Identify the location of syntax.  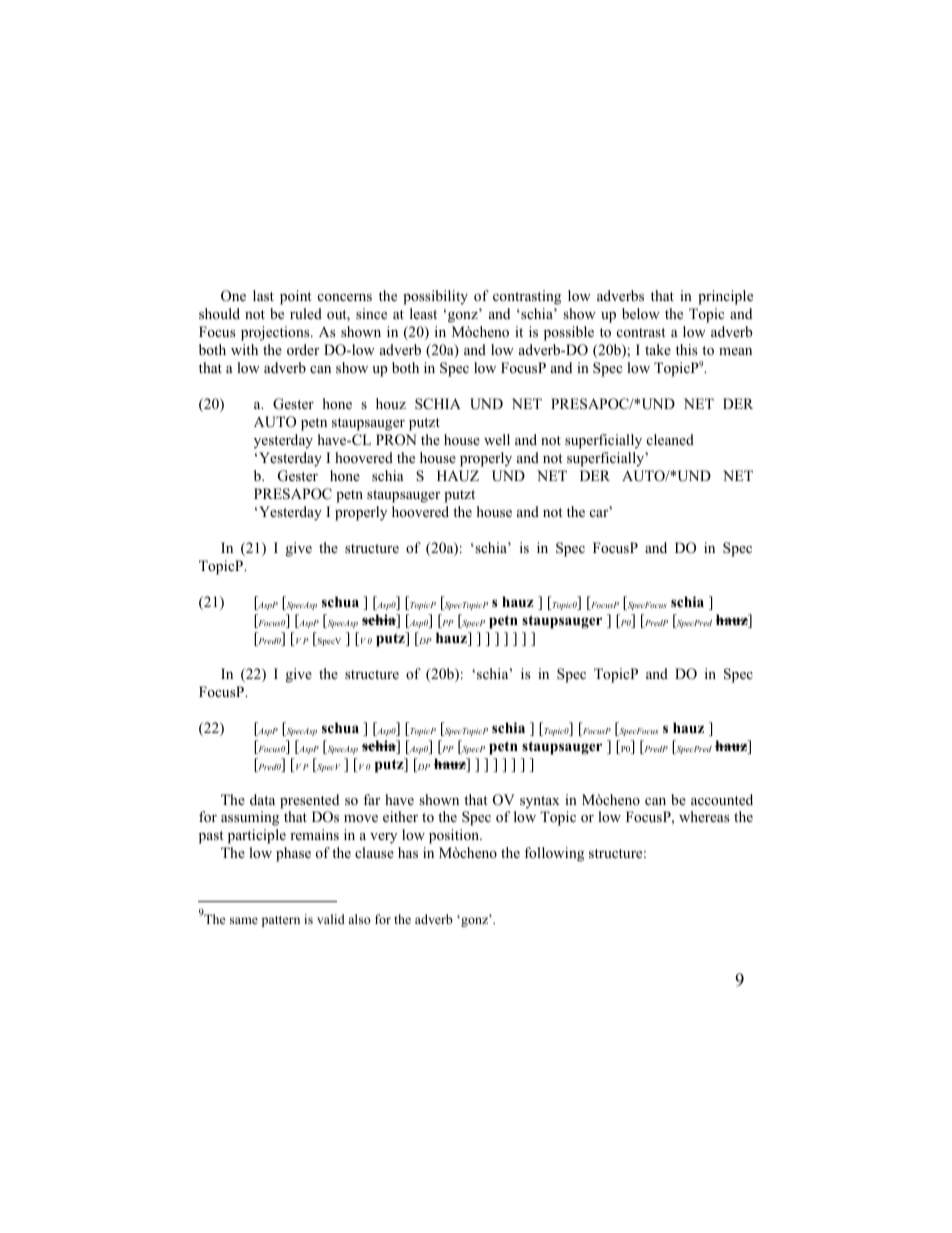
(540, 802).
